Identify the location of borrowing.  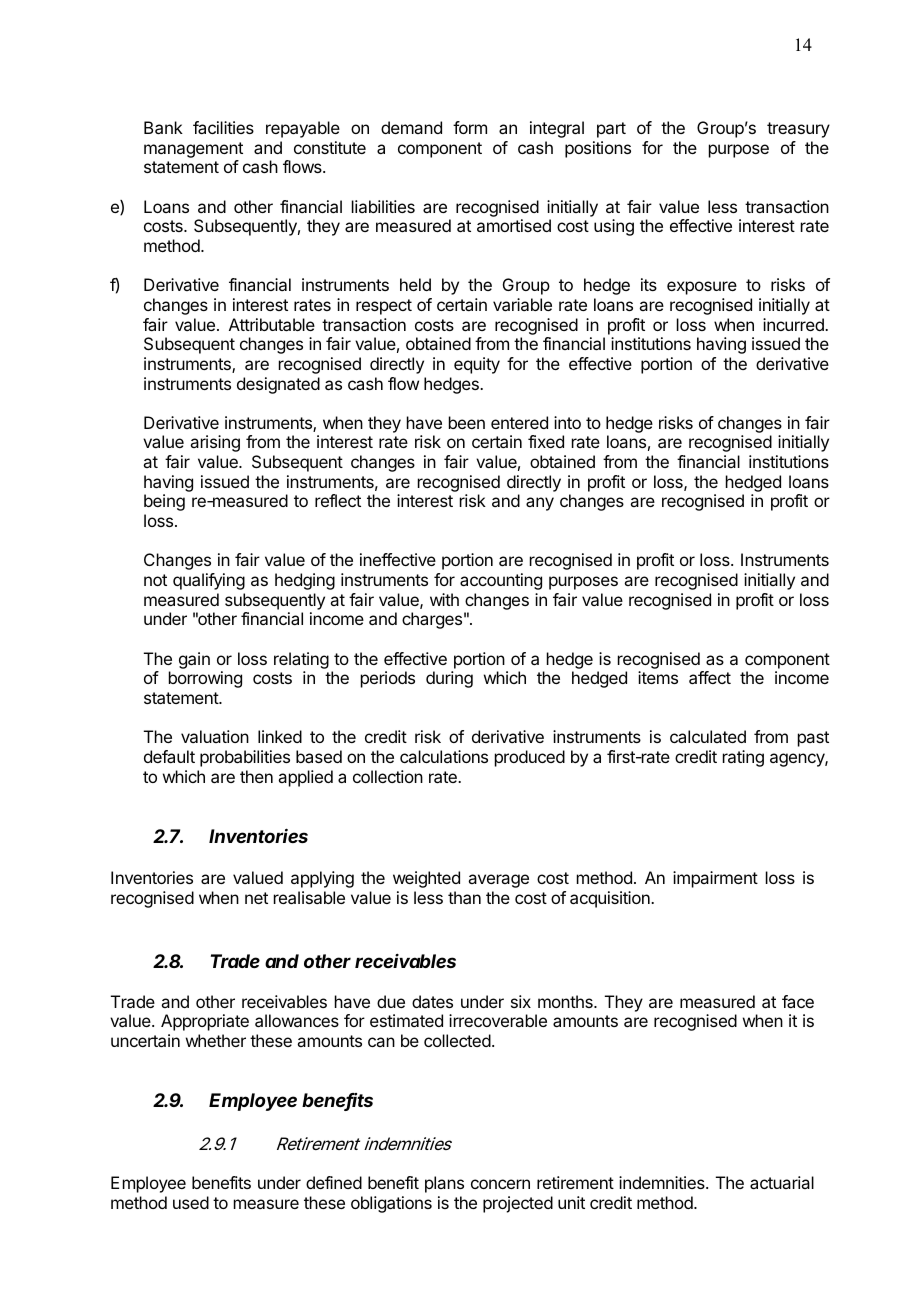
(205, 679).
